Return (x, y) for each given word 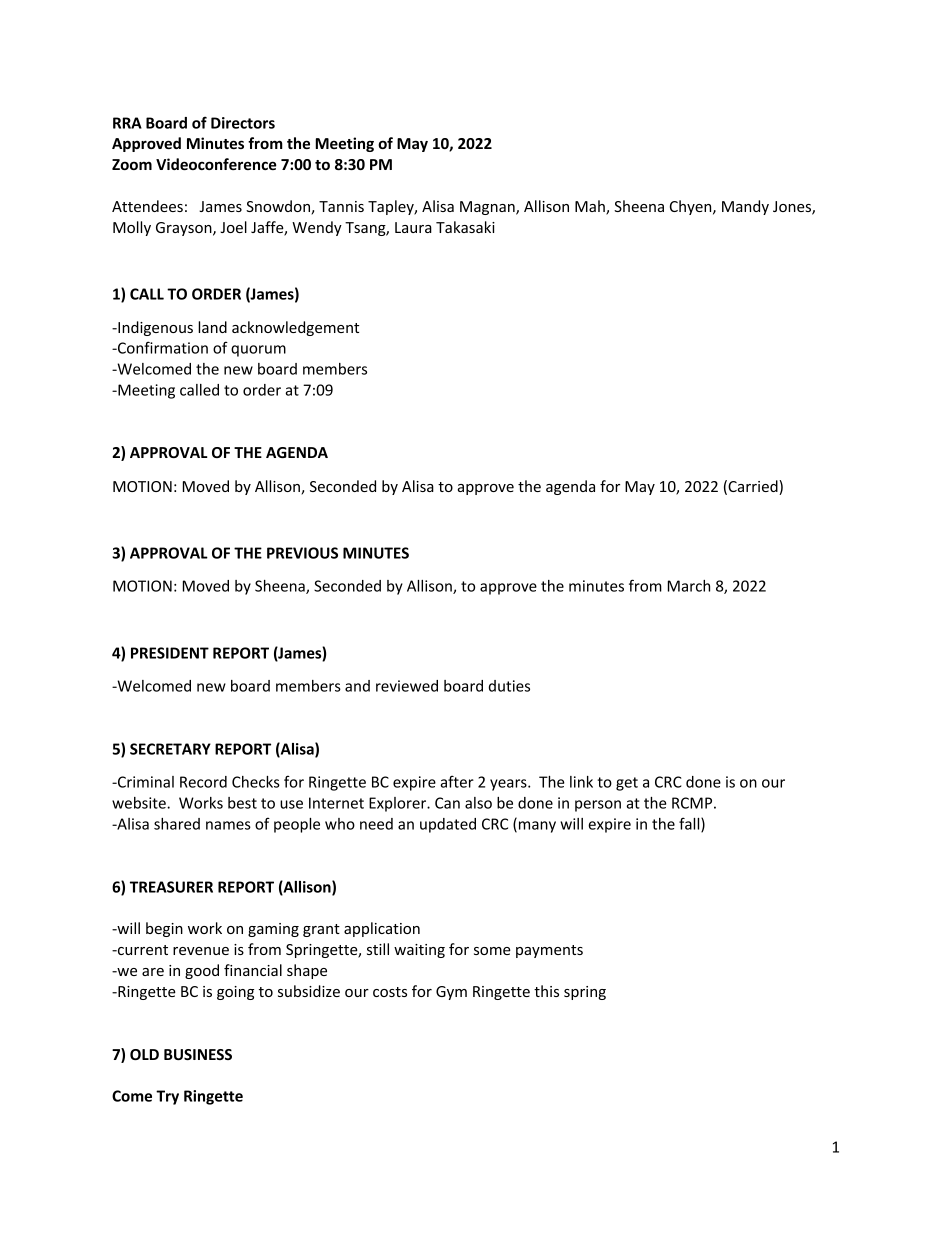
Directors (243, 123)
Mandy (745, 207)
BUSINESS (198, 1054)
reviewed (407, 686)
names (228, 825)
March (689, 586)
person (598, 806)
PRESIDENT (170, 653)
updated (448, 825)
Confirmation (162, 347)
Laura (413, 227)
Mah (591, 207)
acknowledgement (295, 328)
